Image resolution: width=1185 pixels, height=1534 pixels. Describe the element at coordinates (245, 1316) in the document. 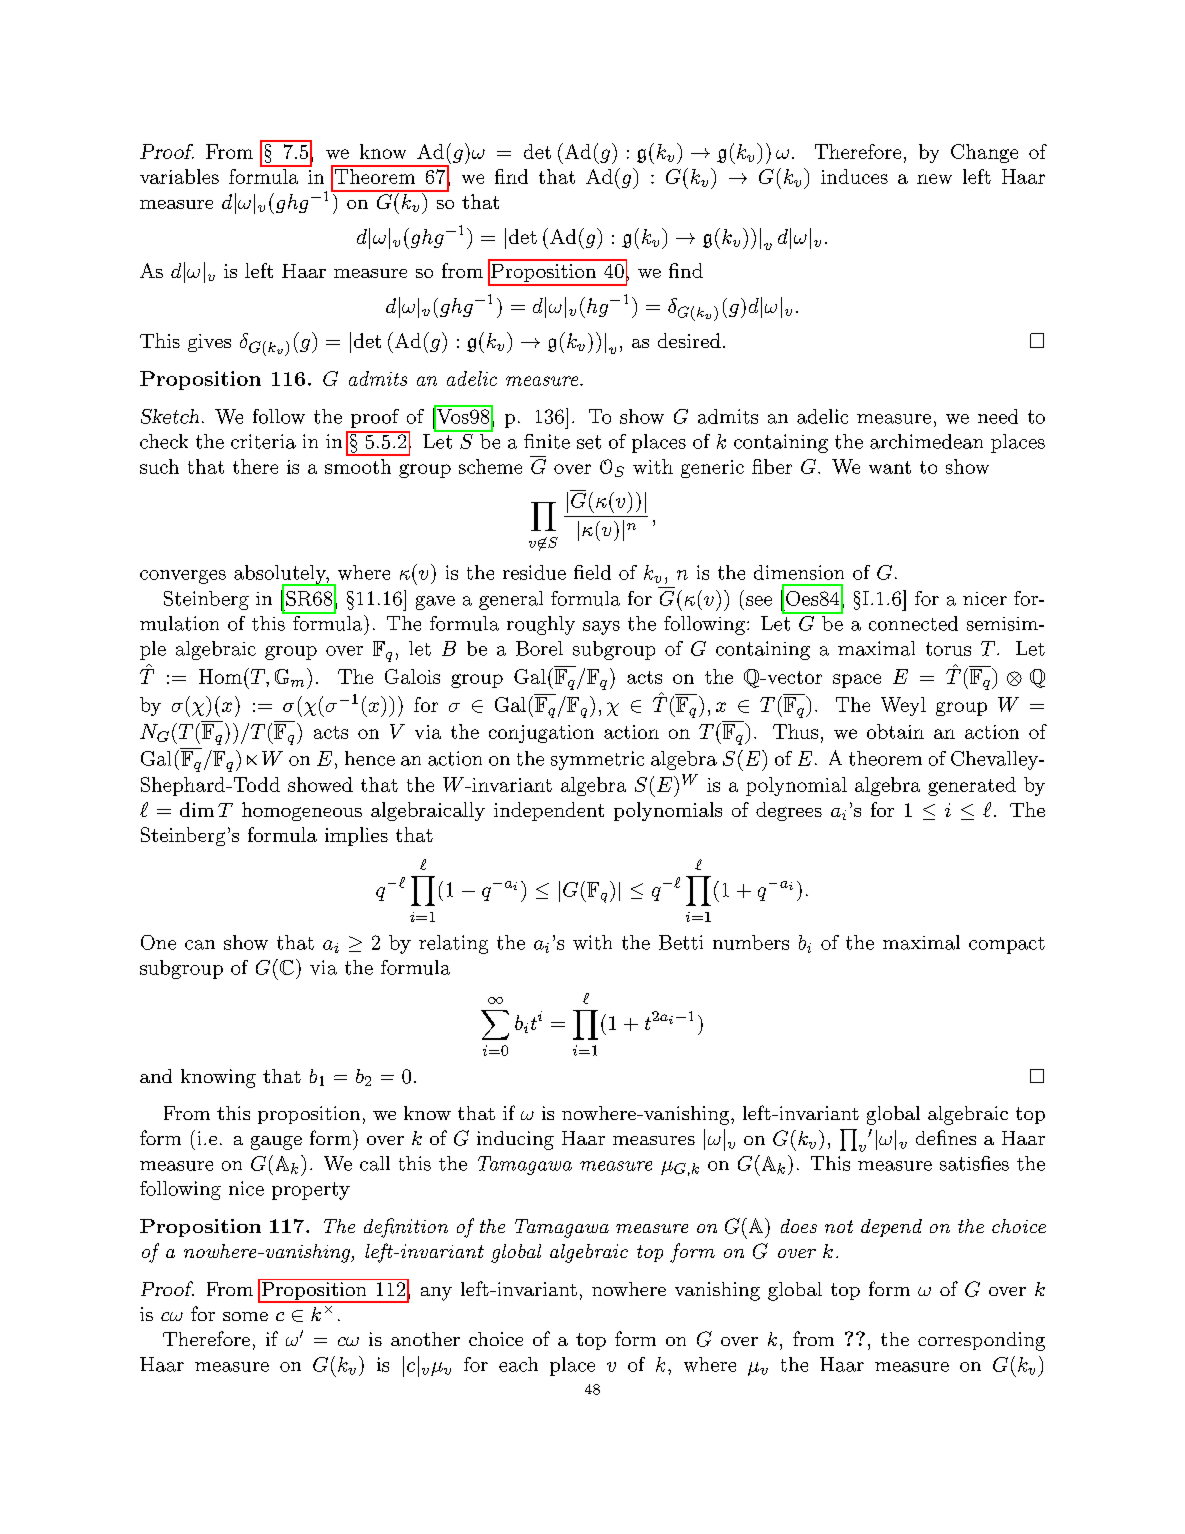

I see `some` at that location.
